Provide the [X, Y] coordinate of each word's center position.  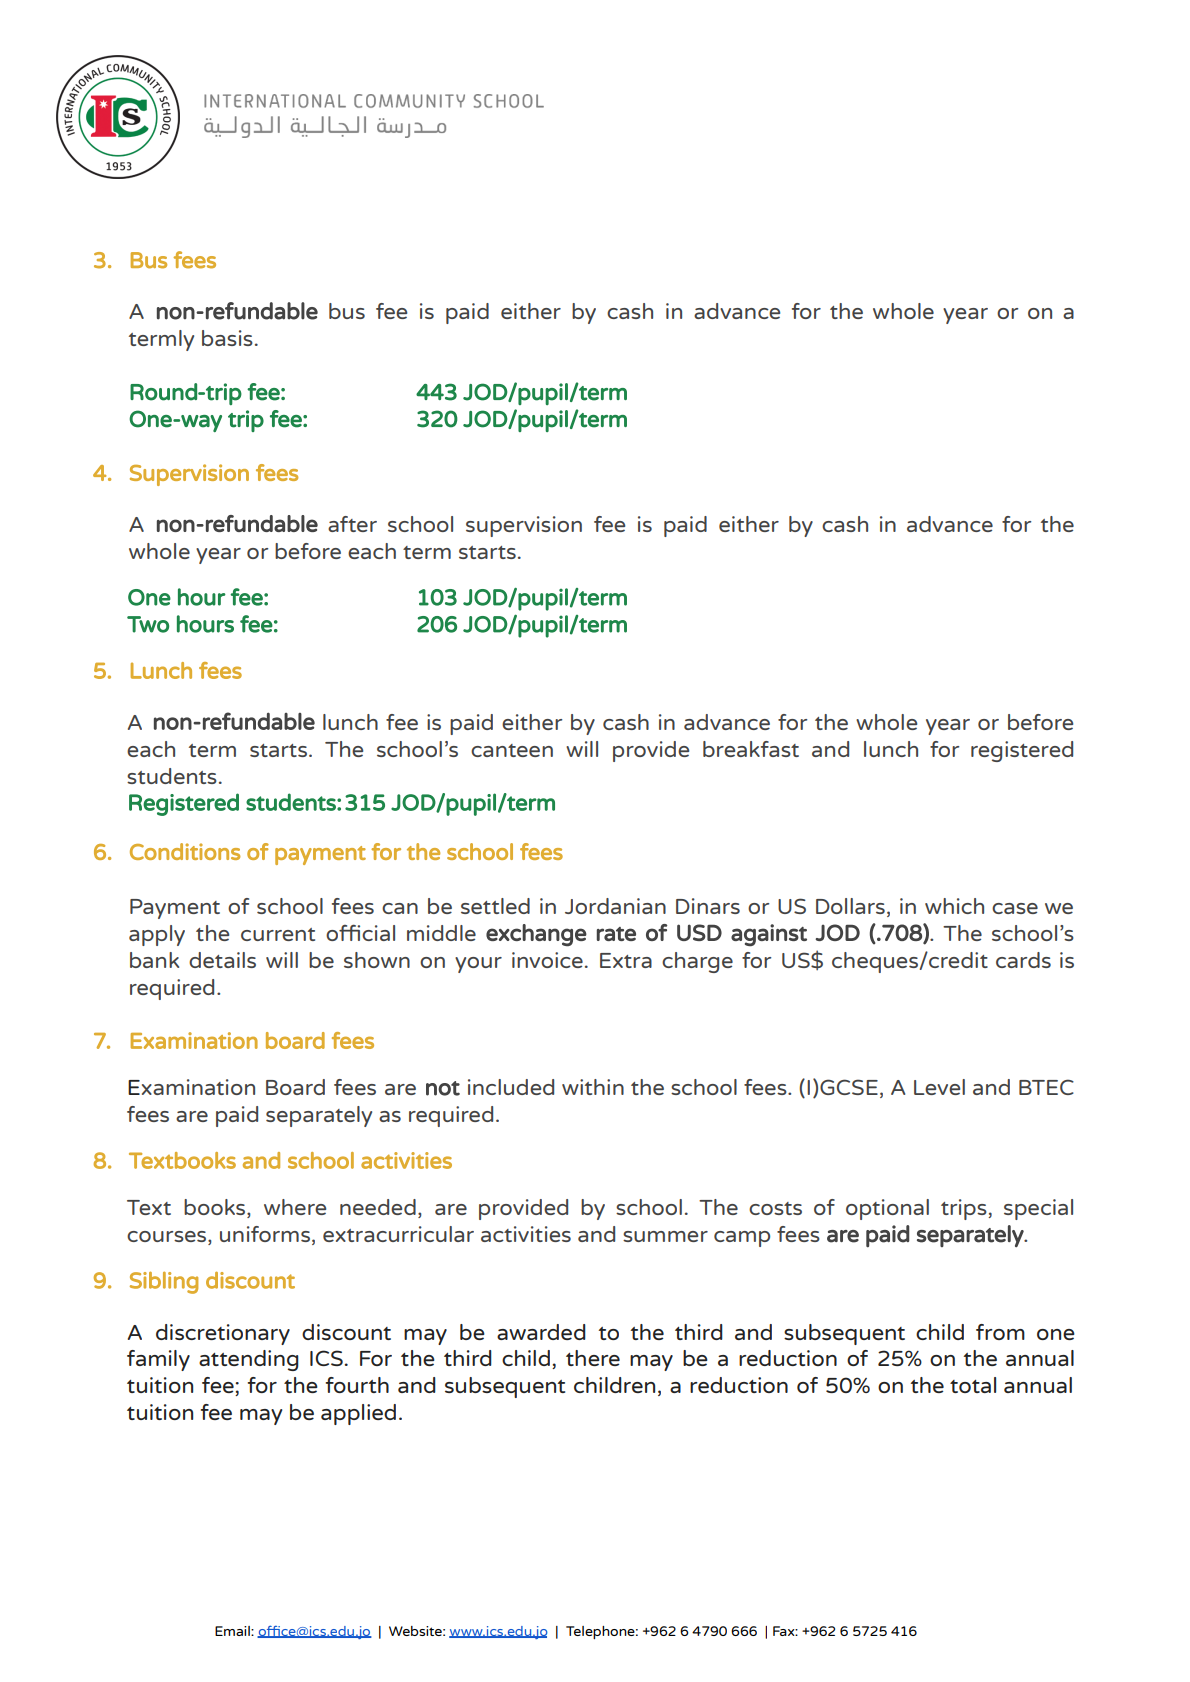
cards [1023, 960]
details [222, 960]
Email [233, 1631]
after [352, 524]
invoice [547, 960]
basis [227, 338]
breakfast [751, 749]
